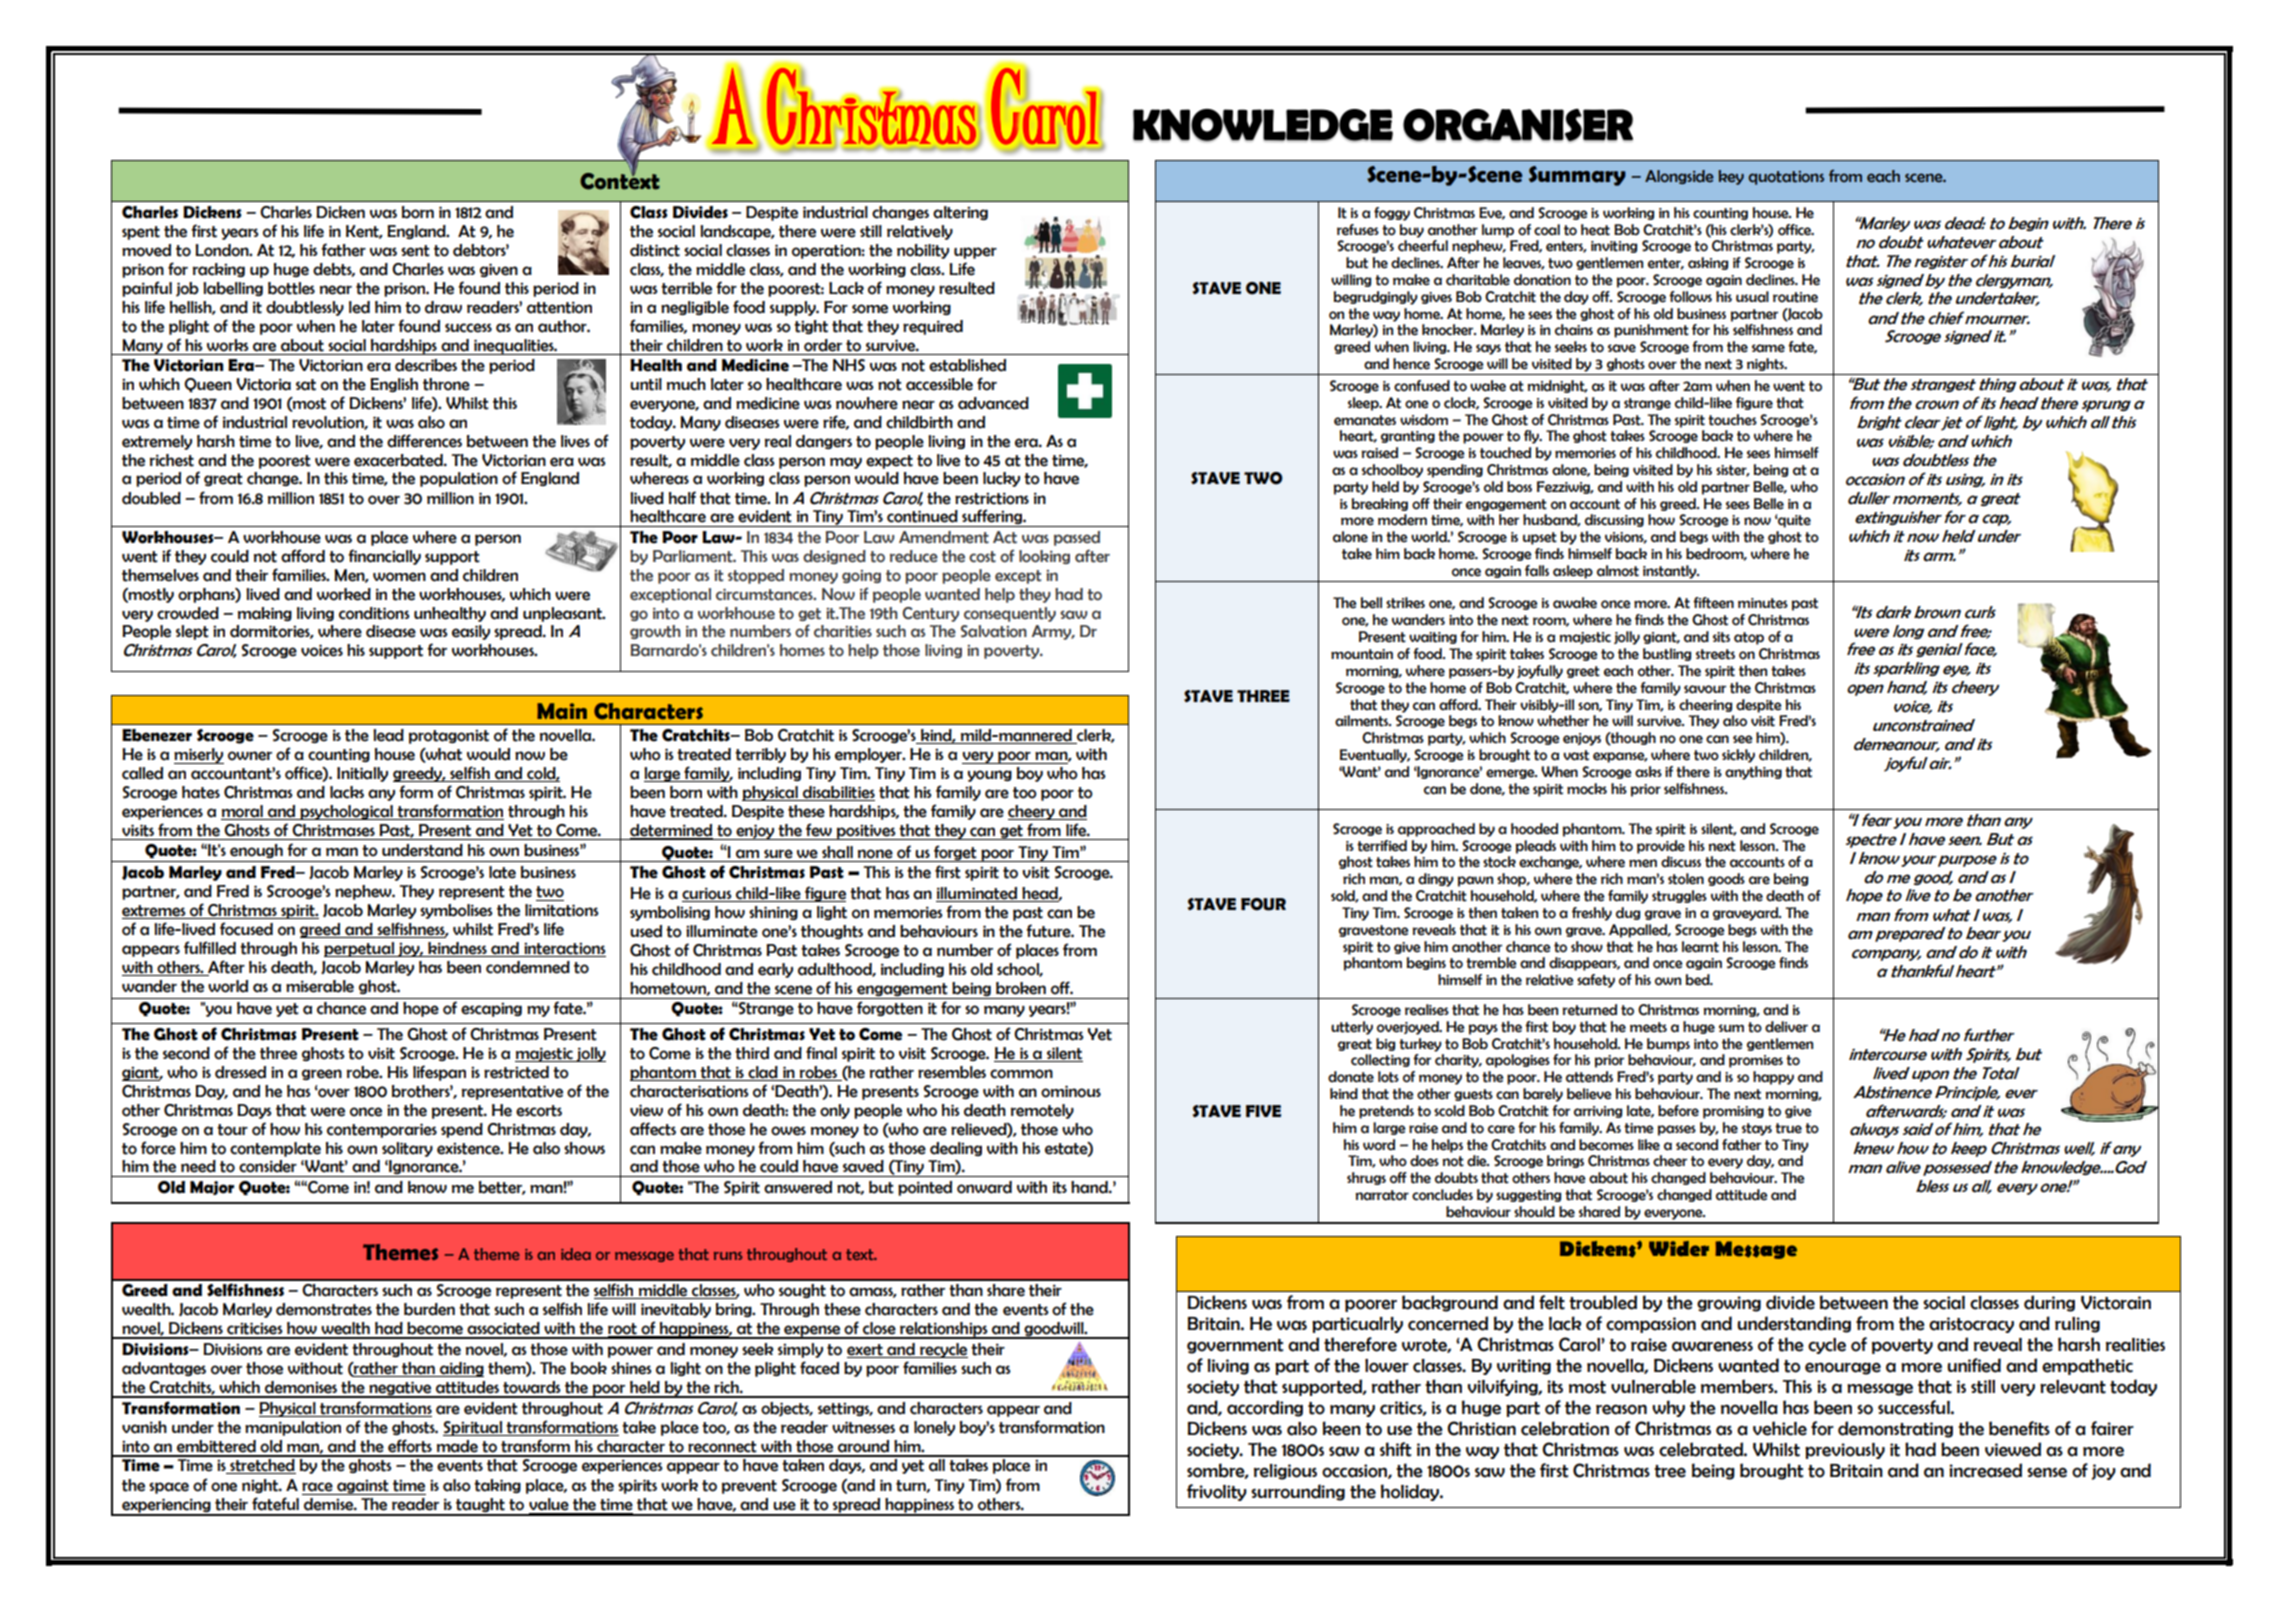  What do you see at coordinates (322, 1074) in the screenshot?
I see `green` at bounding box center [322, 1074].
